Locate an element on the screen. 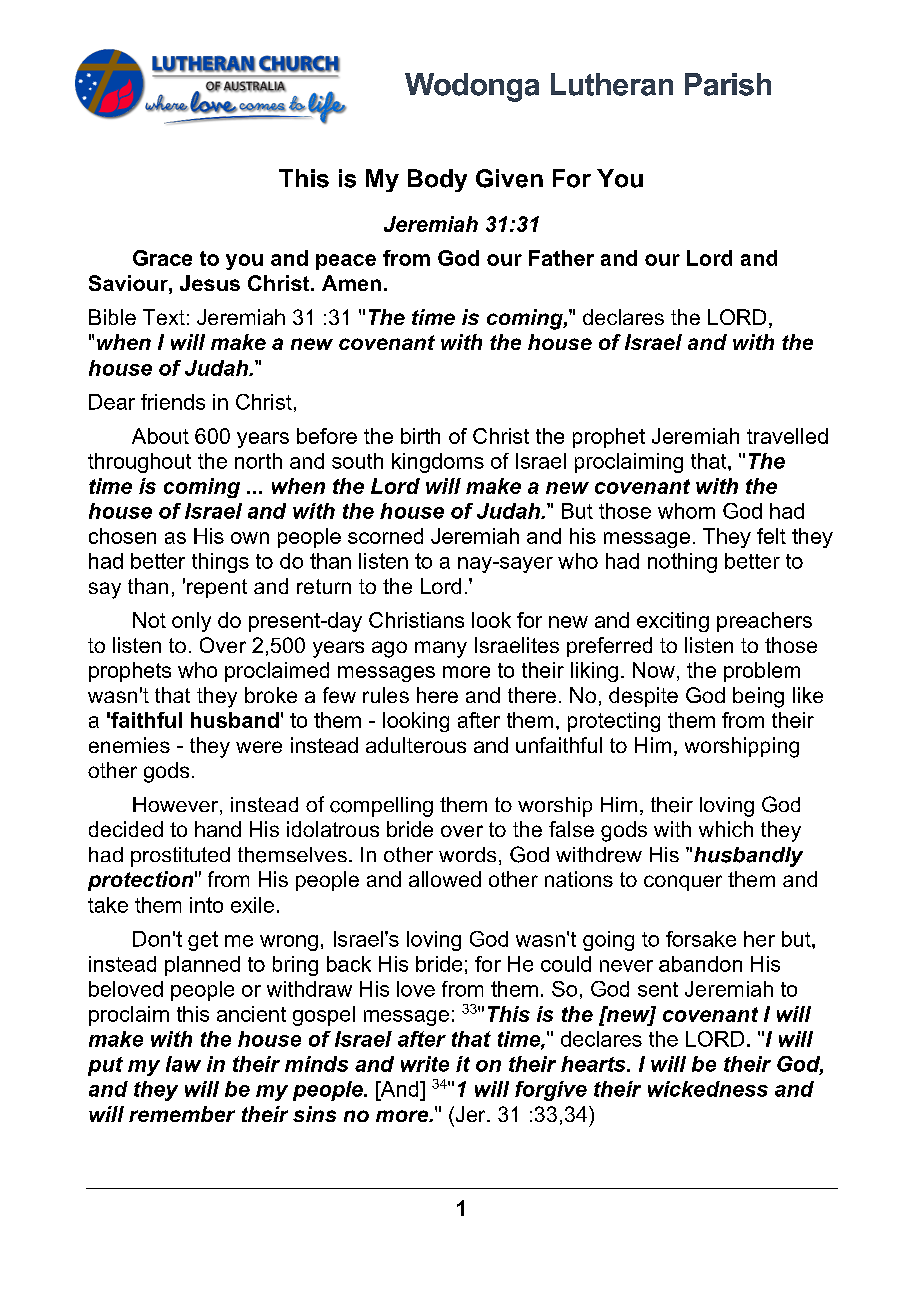  repent is located at coordinates (217, 588).
